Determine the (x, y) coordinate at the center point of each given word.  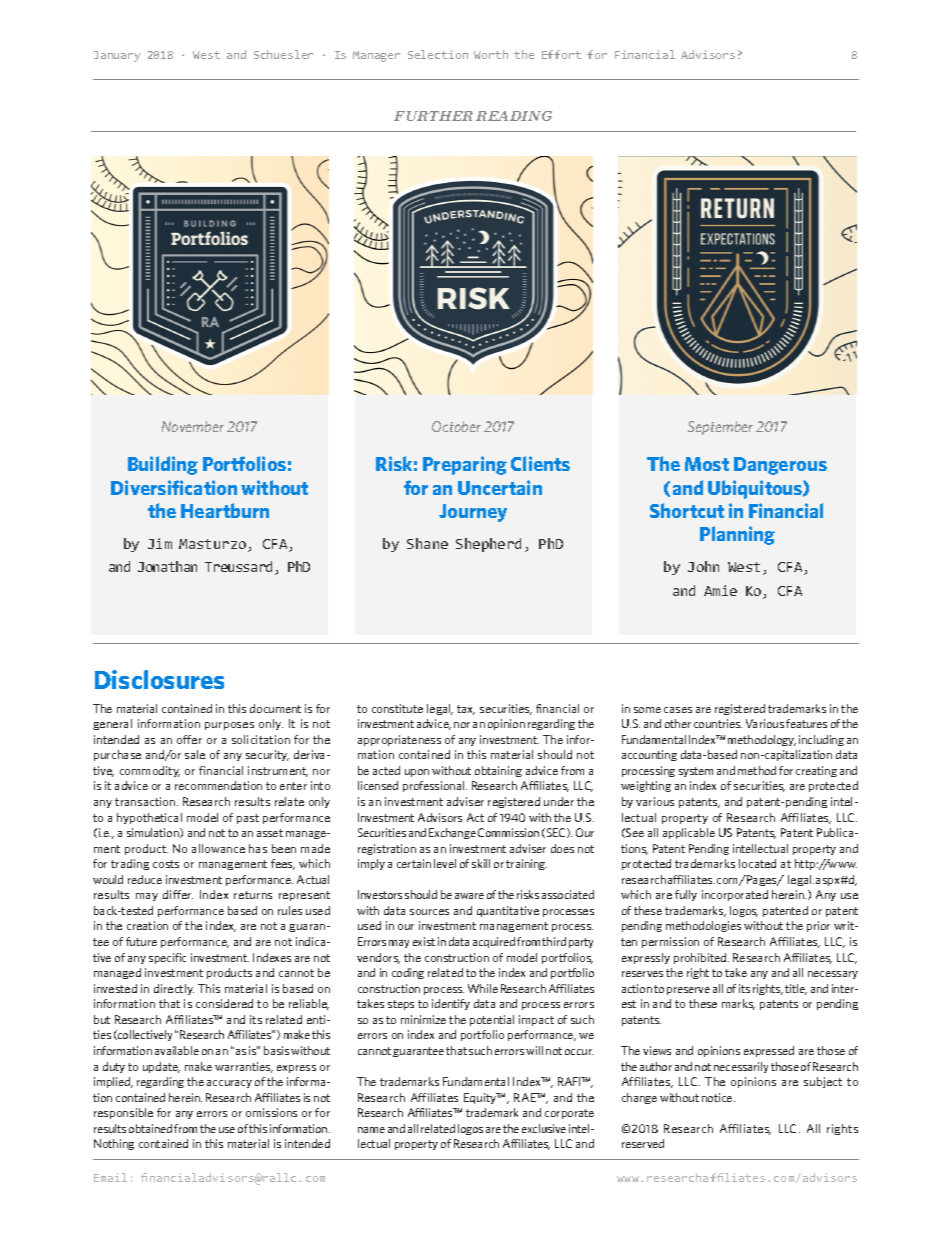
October (456, 426)
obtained (150, 1128)
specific (167, 958)
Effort (561, 54)
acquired (494, 942)
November (193, 426)
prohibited (701, 958)
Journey (473, 513)
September (720, 428)
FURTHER (433, 116)
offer (189, 739)
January (117, 56)
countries (718, 723)
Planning (737, 535)
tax (466, 710)
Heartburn (225, 510)
